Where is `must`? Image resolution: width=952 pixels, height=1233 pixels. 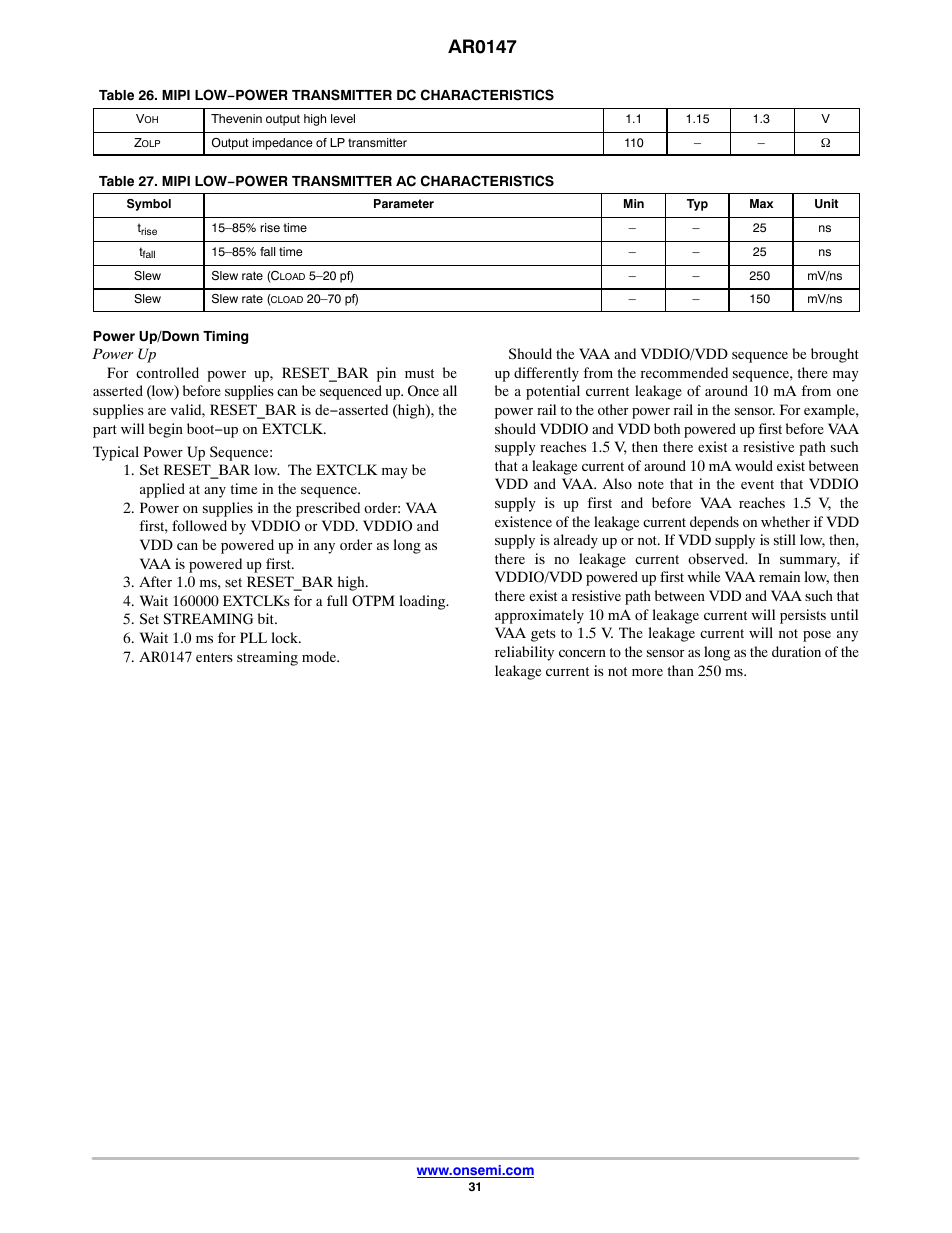
must is located at coordinates (419, 373).
